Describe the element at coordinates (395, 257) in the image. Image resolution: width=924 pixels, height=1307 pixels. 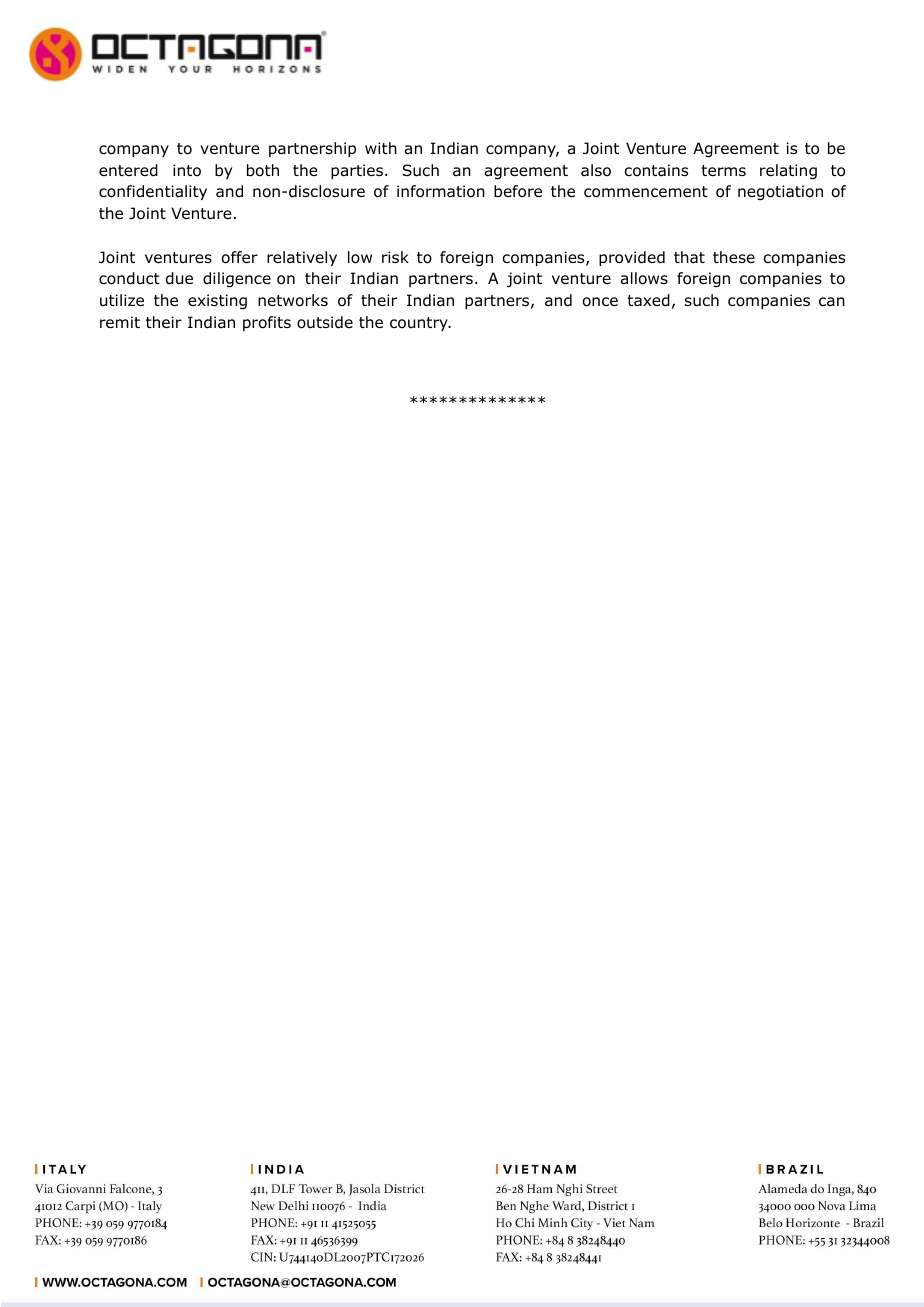
I see `risk` at that location.
